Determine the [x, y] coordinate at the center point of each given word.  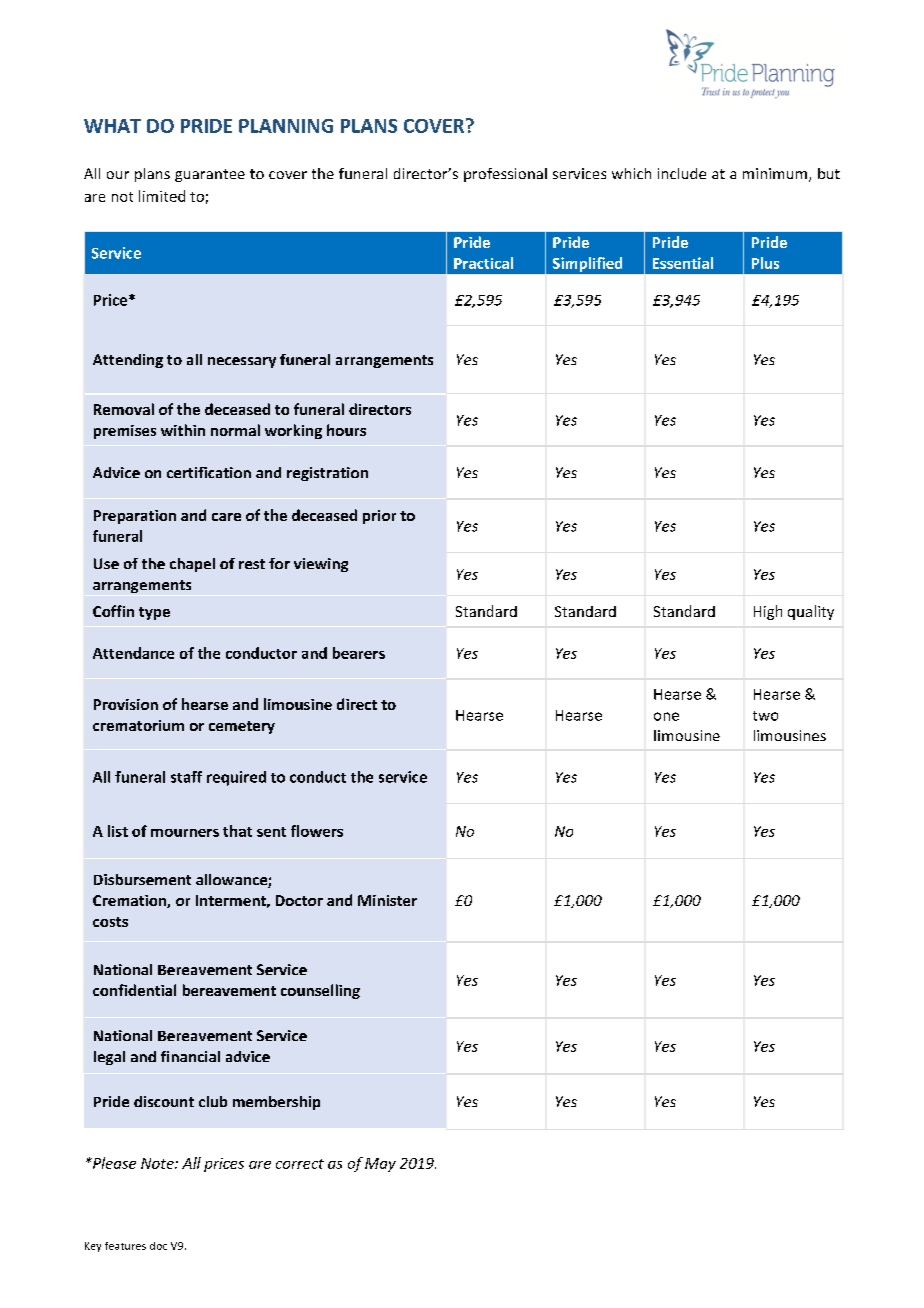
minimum [775, 173]
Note [158, 1163]
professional [505, 175]
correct [300, 1164]
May [380, 1165]
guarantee [210, 175]
